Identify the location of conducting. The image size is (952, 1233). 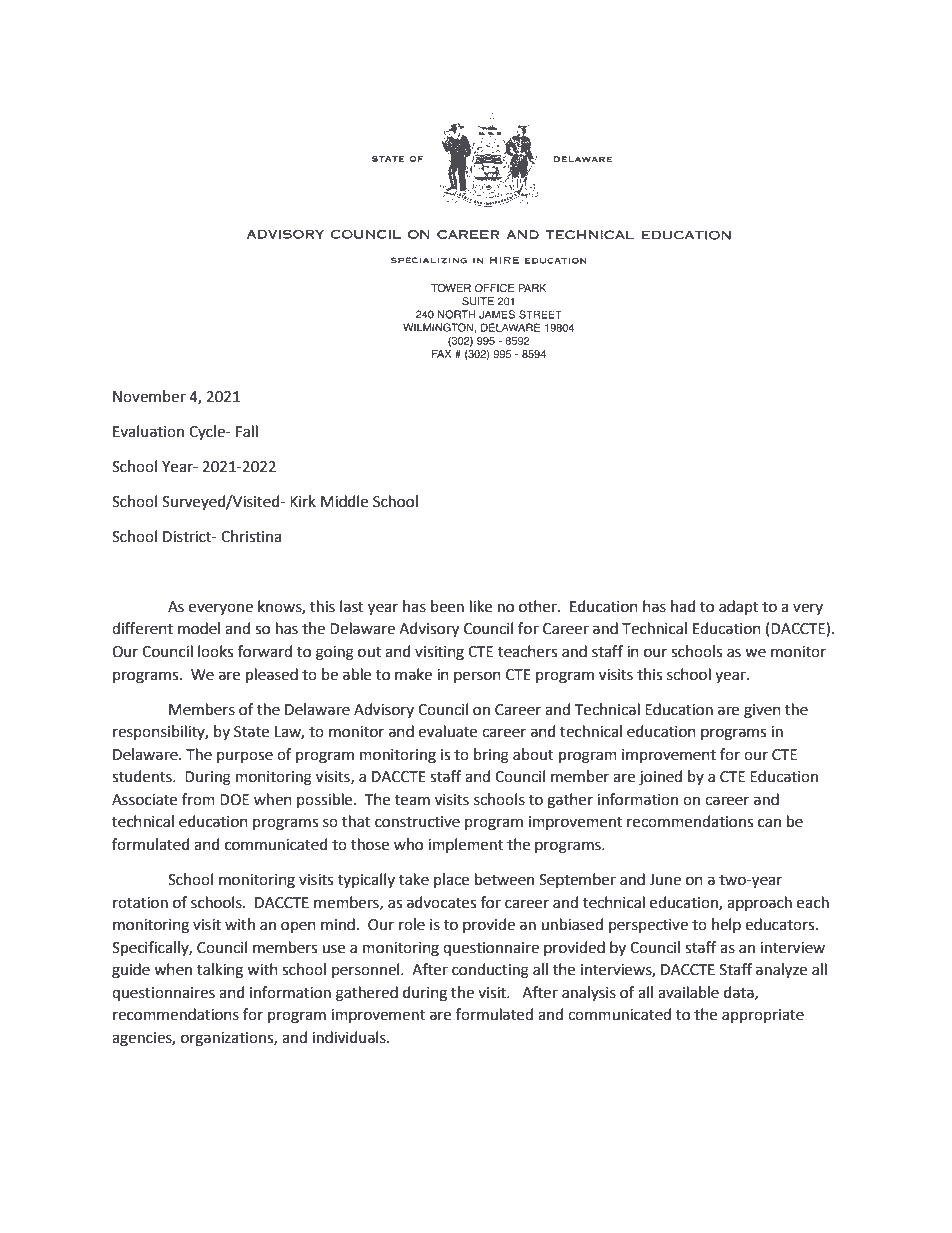
(490, 971).
